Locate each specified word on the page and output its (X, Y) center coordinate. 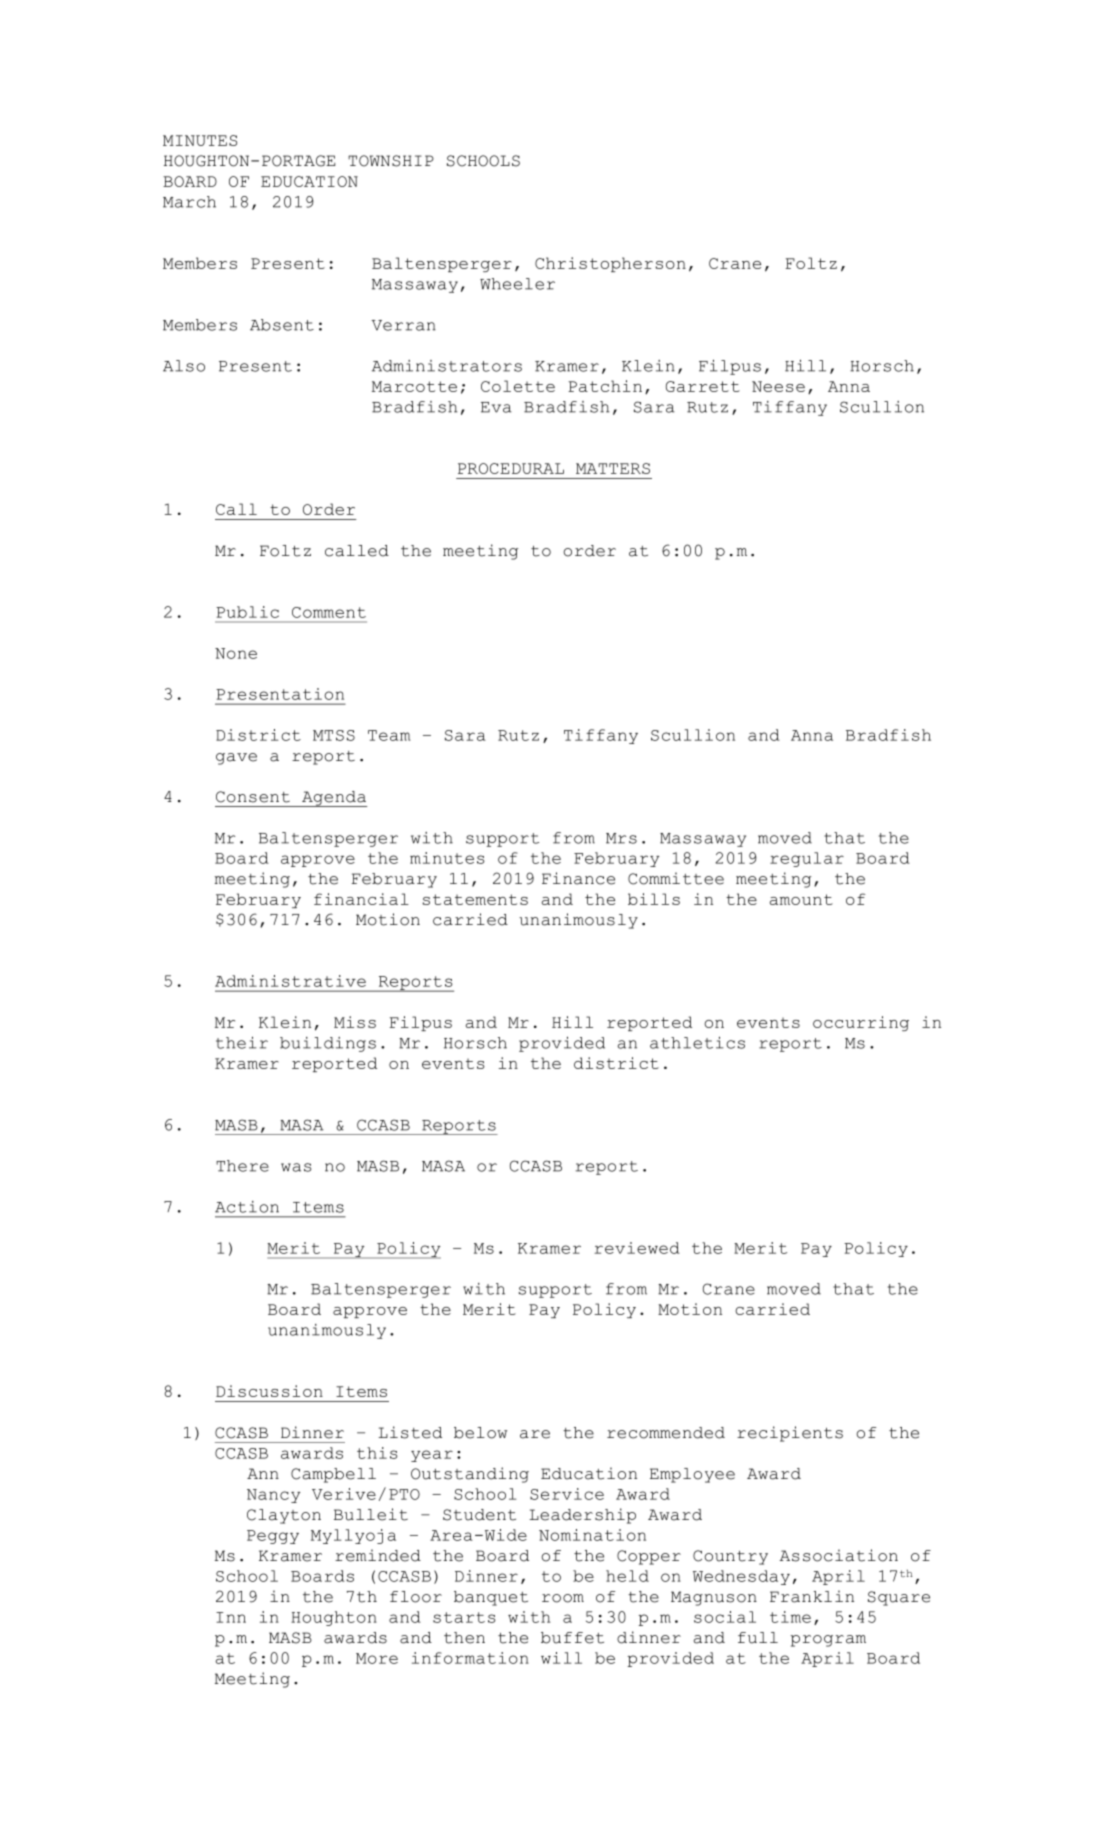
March (189, 202)
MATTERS (613, 468)
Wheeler (517, 284)
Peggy (273, 1537)
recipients (790, 1434)
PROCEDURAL (511, 468)
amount (801, 899)
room (563, 1598)
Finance (578, 878)
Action (247, 1207)
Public (247, 612)
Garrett (703, 386)
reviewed (637, 1248)
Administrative (290, 981)
